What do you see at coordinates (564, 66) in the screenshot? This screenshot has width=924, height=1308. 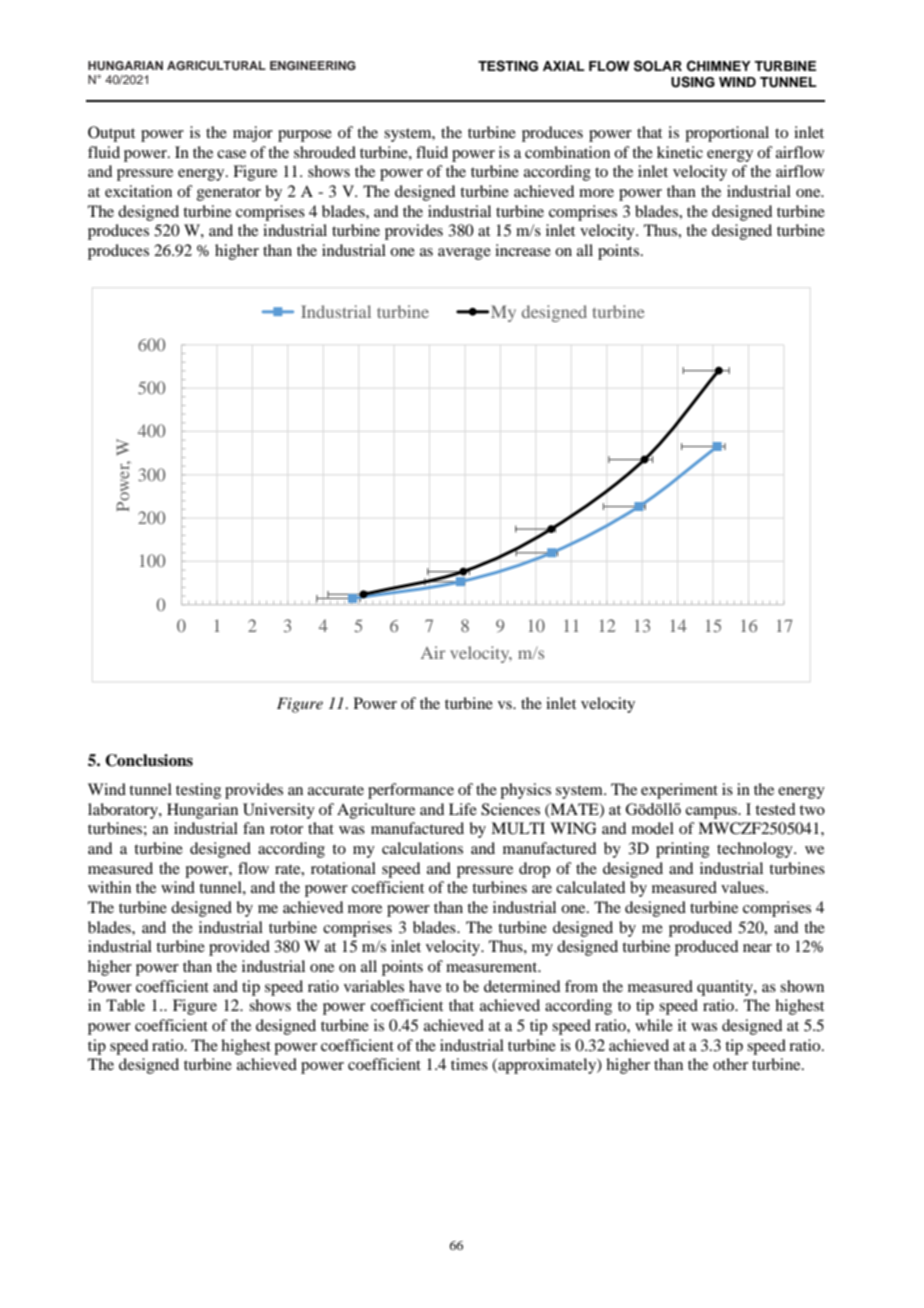 I see `AXIAL` at bounding box center [564, 66].
